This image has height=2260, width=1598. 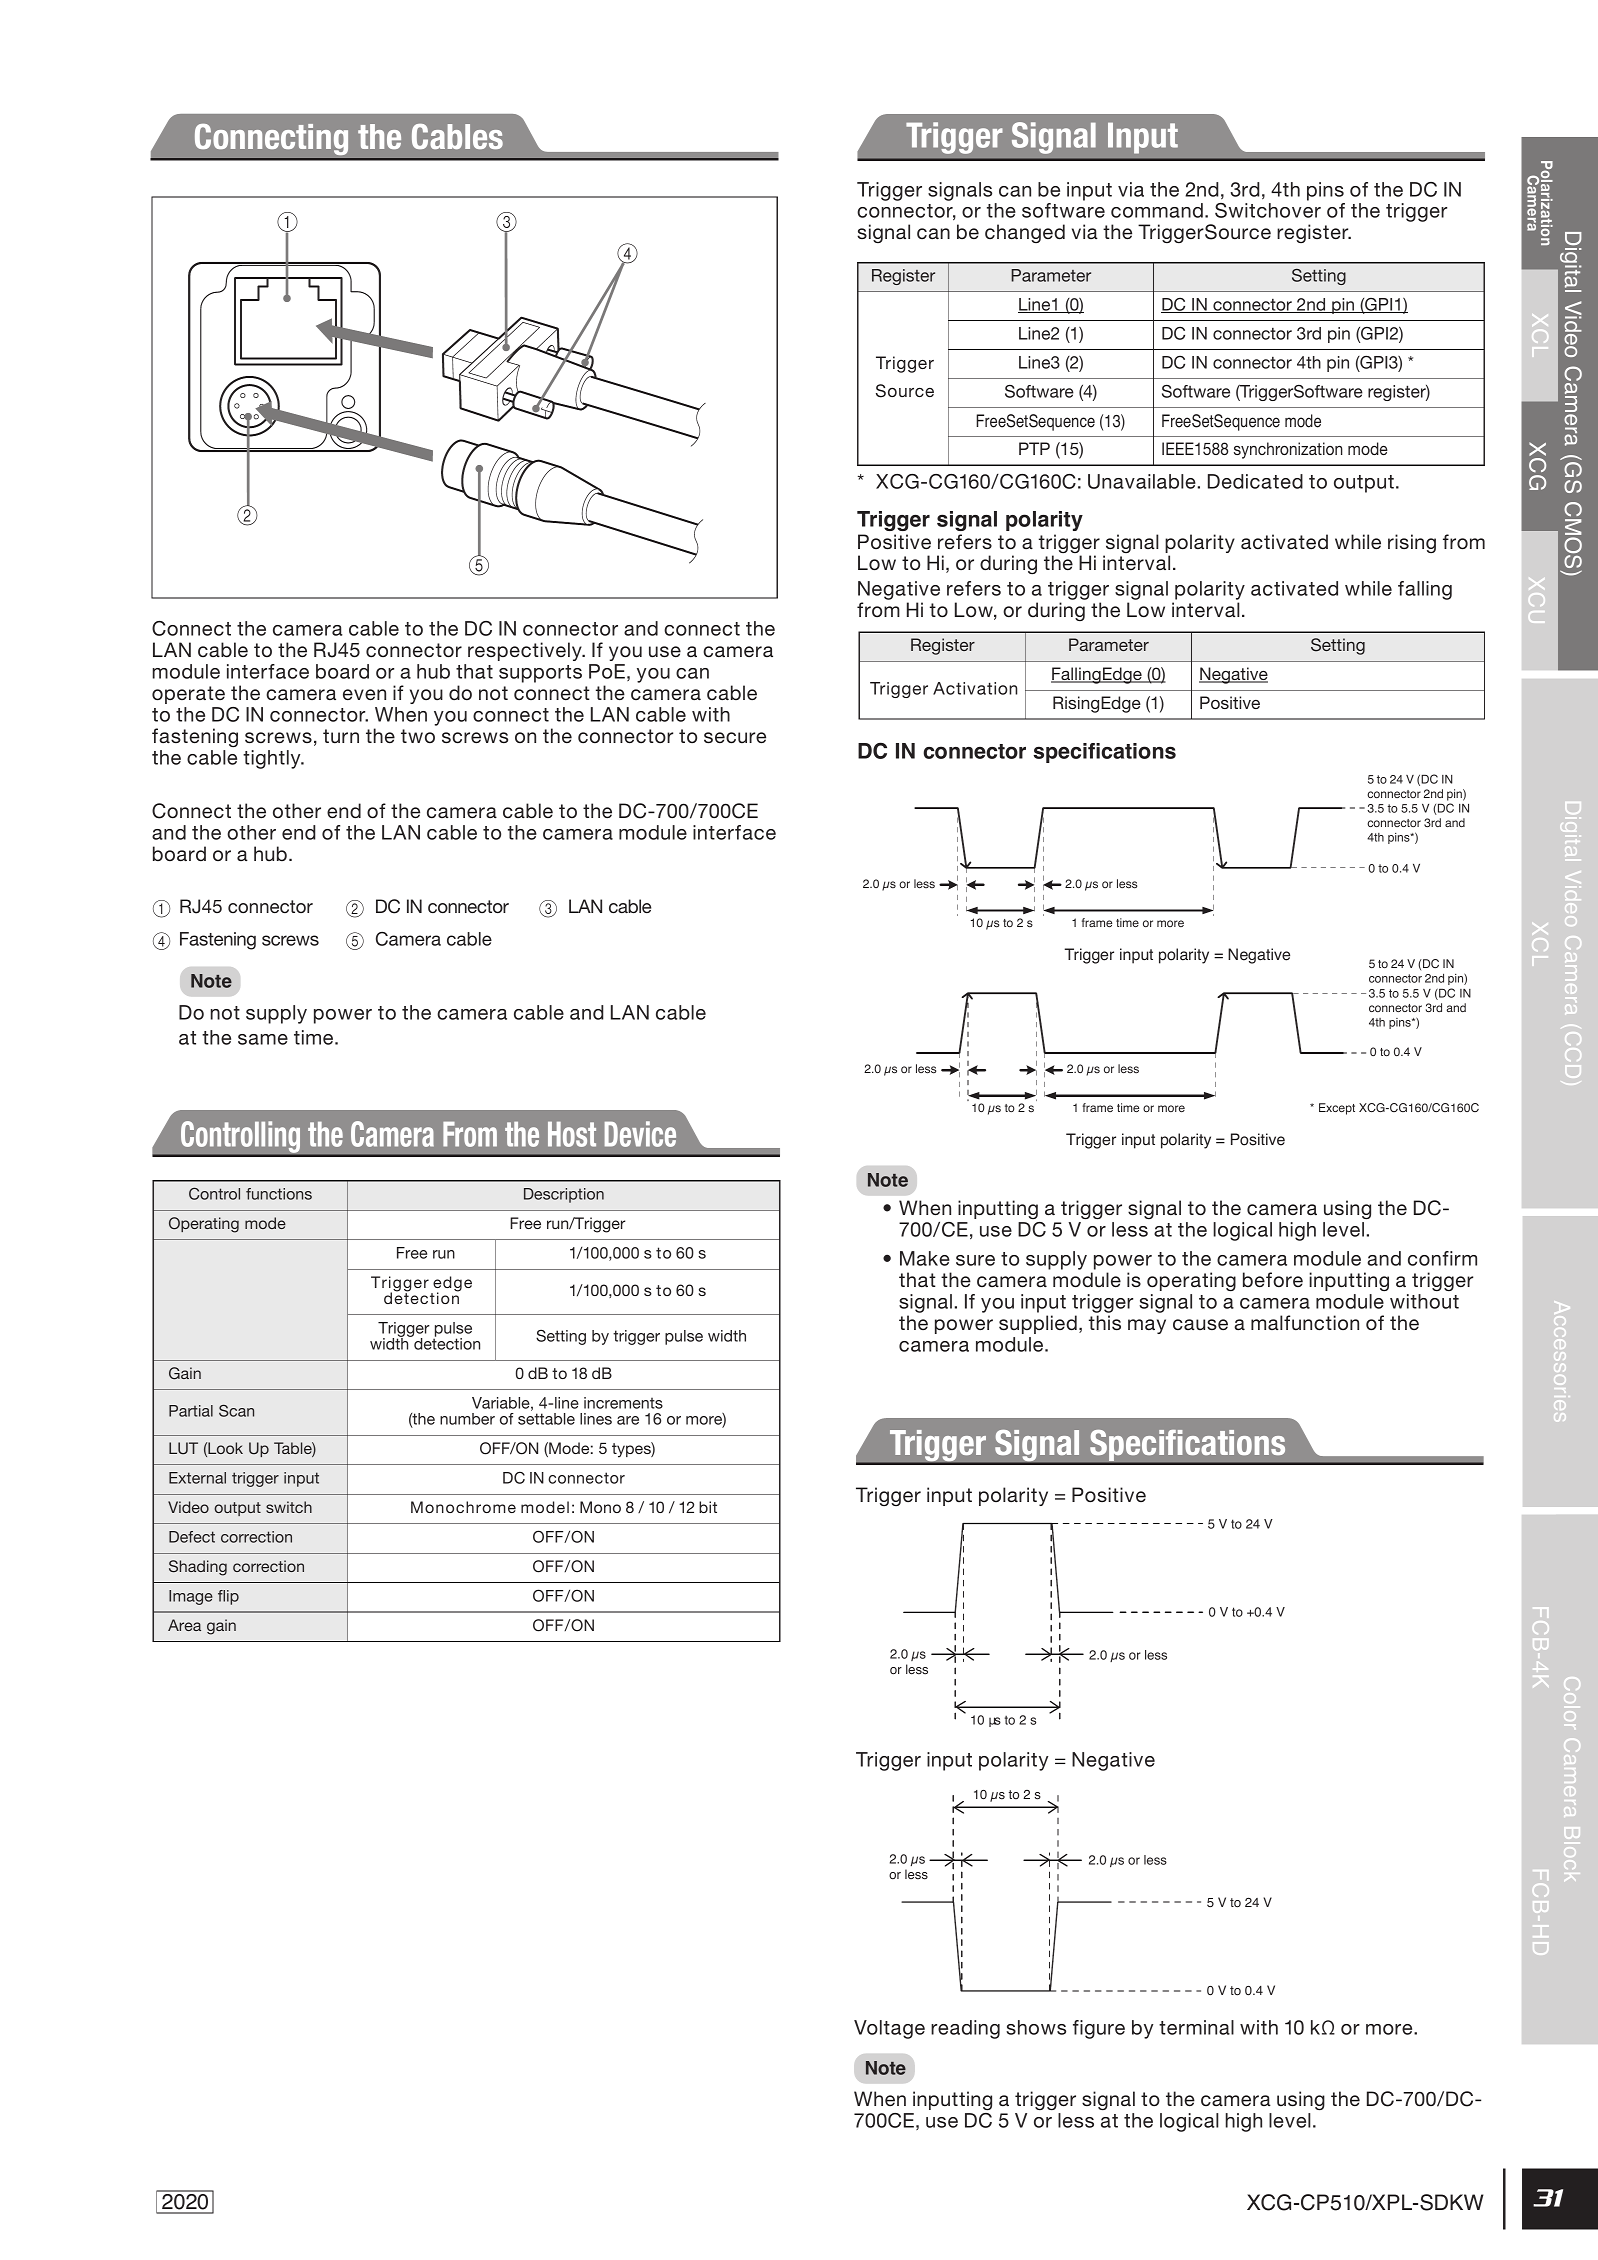 I want to click on flip, so click(x=228, y=1597).
